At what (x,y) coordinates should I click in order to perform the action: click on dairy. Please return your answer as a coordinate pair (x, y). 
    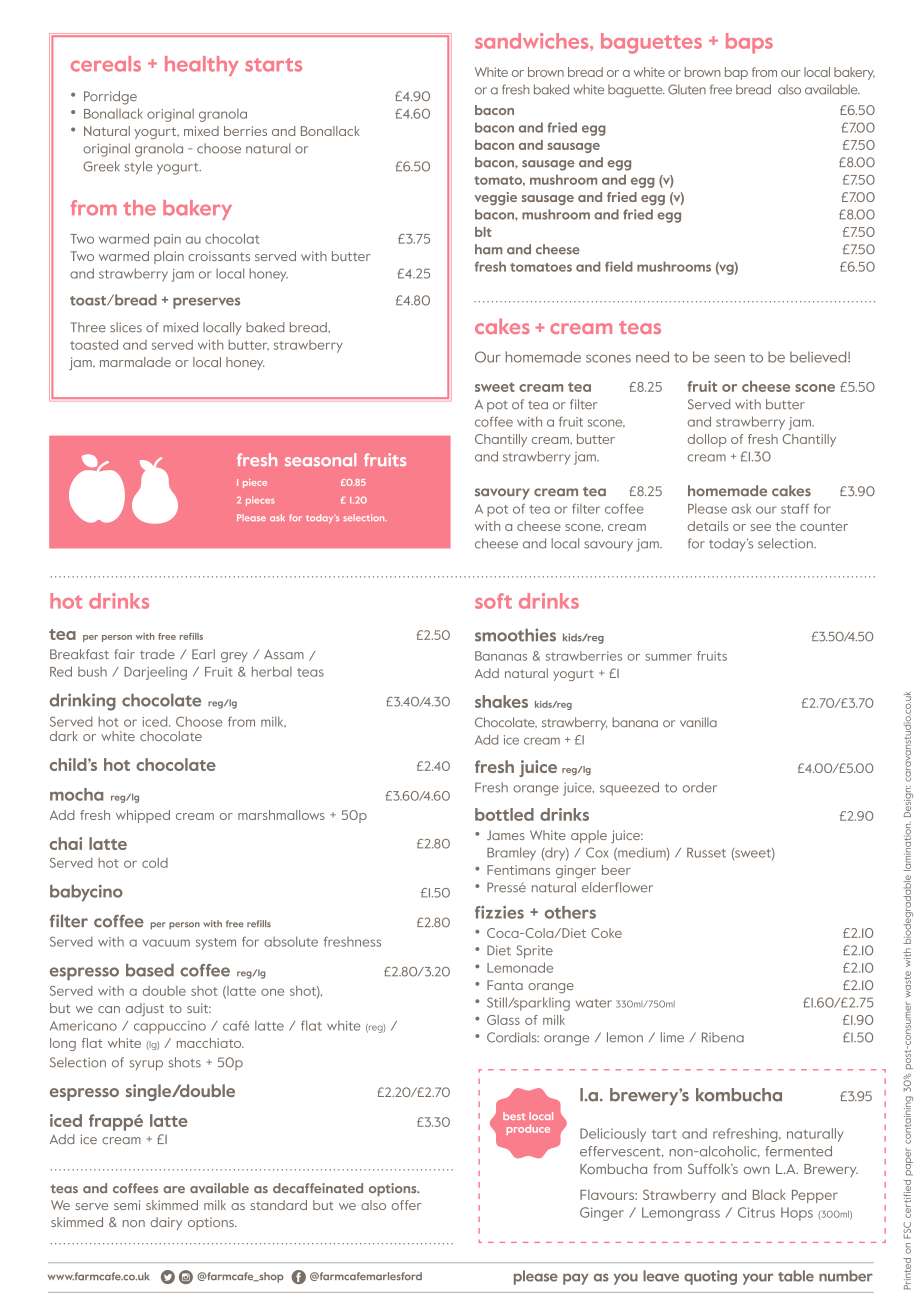
    Looking at the image, I should click on (166, 1223).
